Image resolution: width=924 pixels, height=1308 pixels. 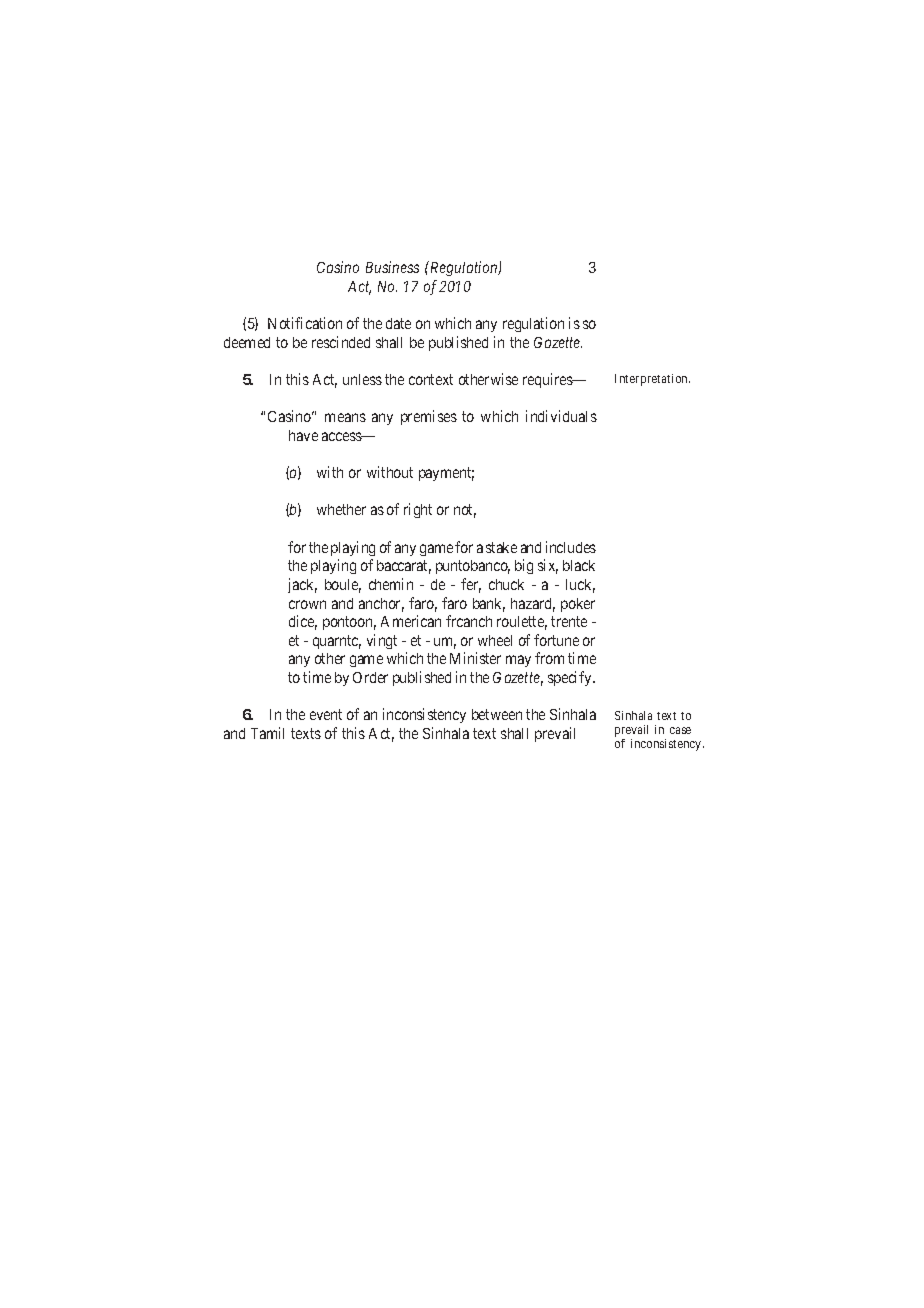 I want to click on fer, so click(x=471, y=585).
